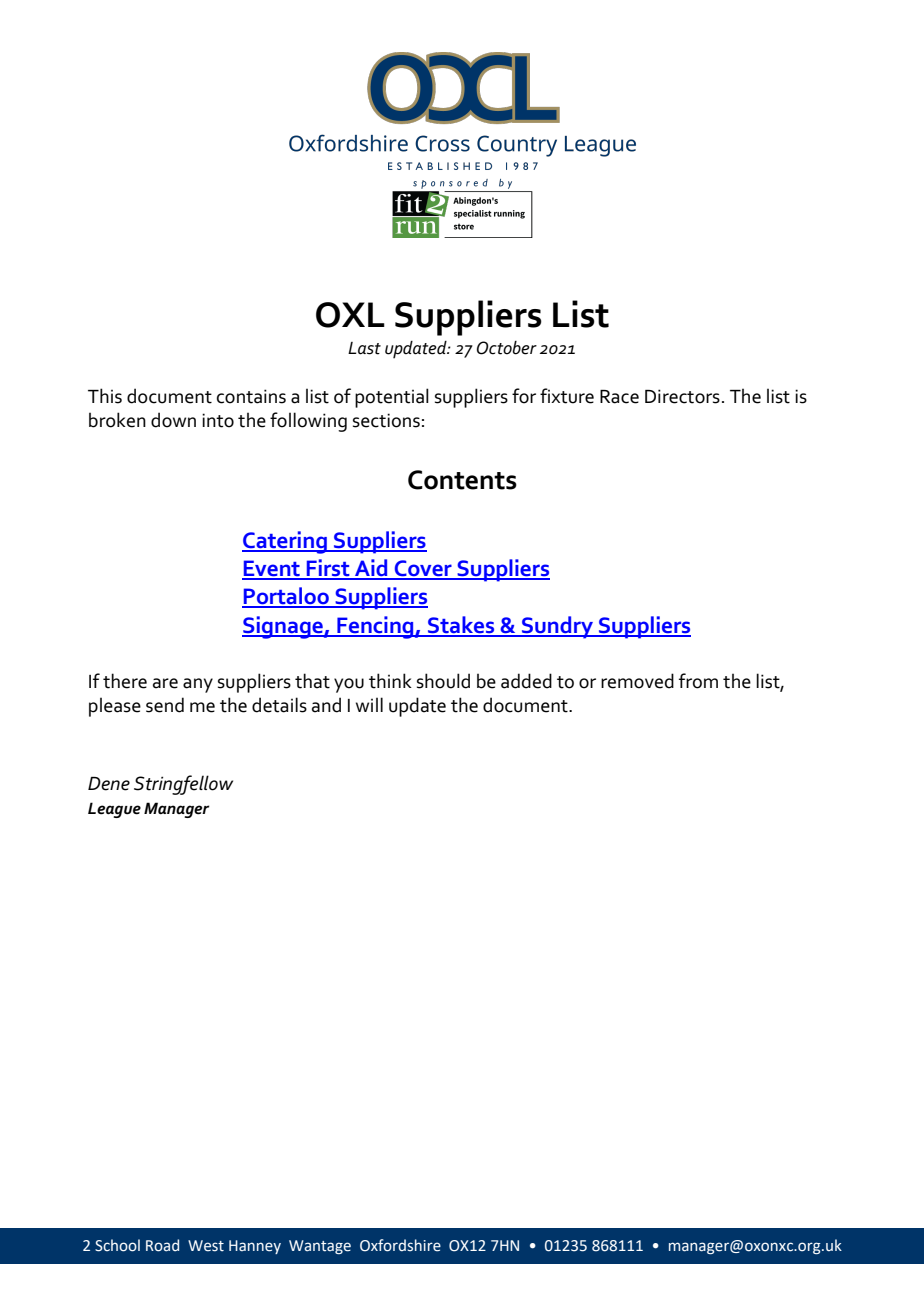  I want to click on removed, so click(637, 681).
